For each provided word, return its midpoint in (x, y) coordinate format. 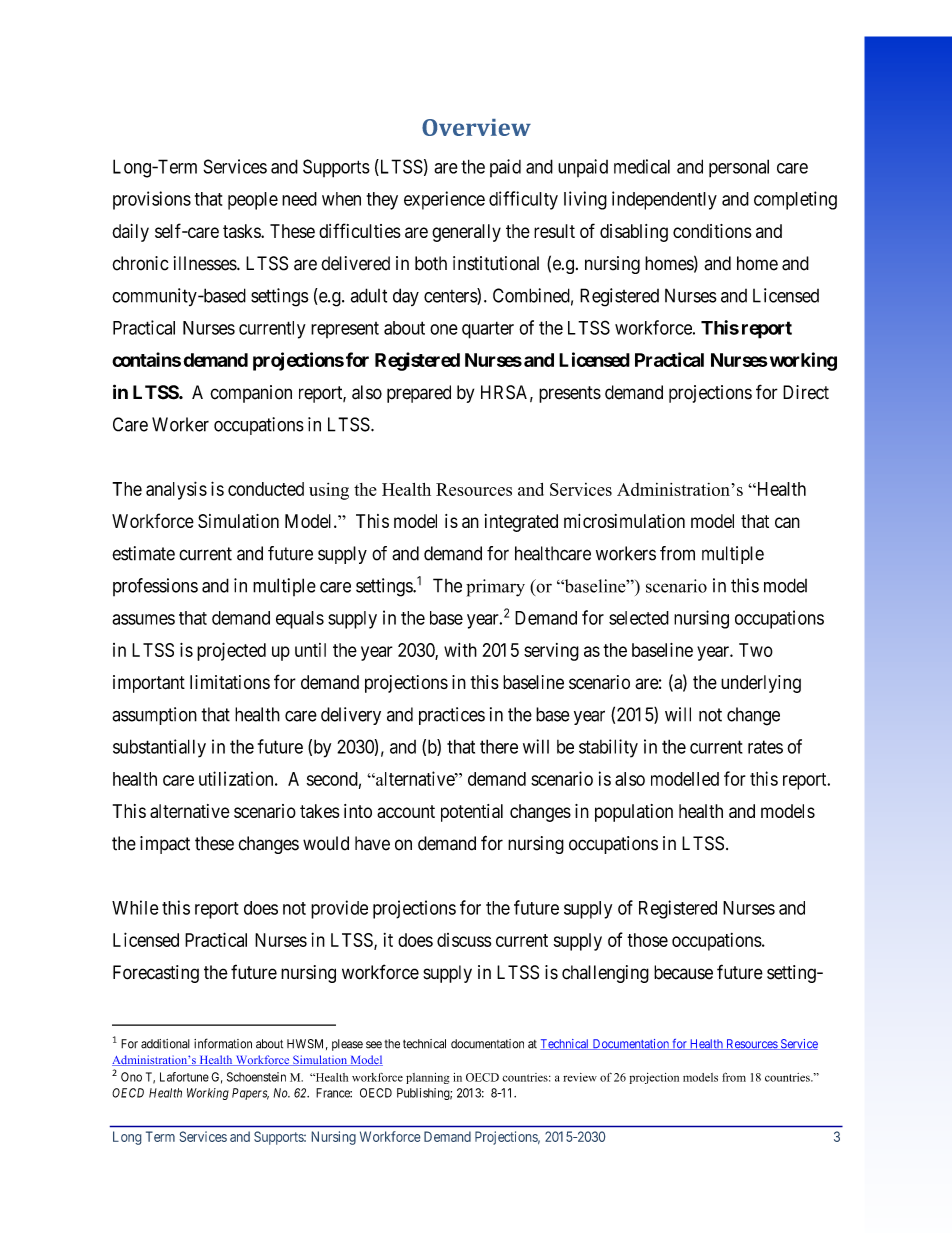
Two (756, 650)
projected (231, 651)
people (253, 201)
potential (472, 813)
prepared (419, 394)
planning (427, 1078)
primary (495, 588)
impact (165, 845)
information (223, 1043)
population (634, 813)
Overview (476, 127)
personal (739, 168)
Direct (806, 392)
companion (251, 394)
